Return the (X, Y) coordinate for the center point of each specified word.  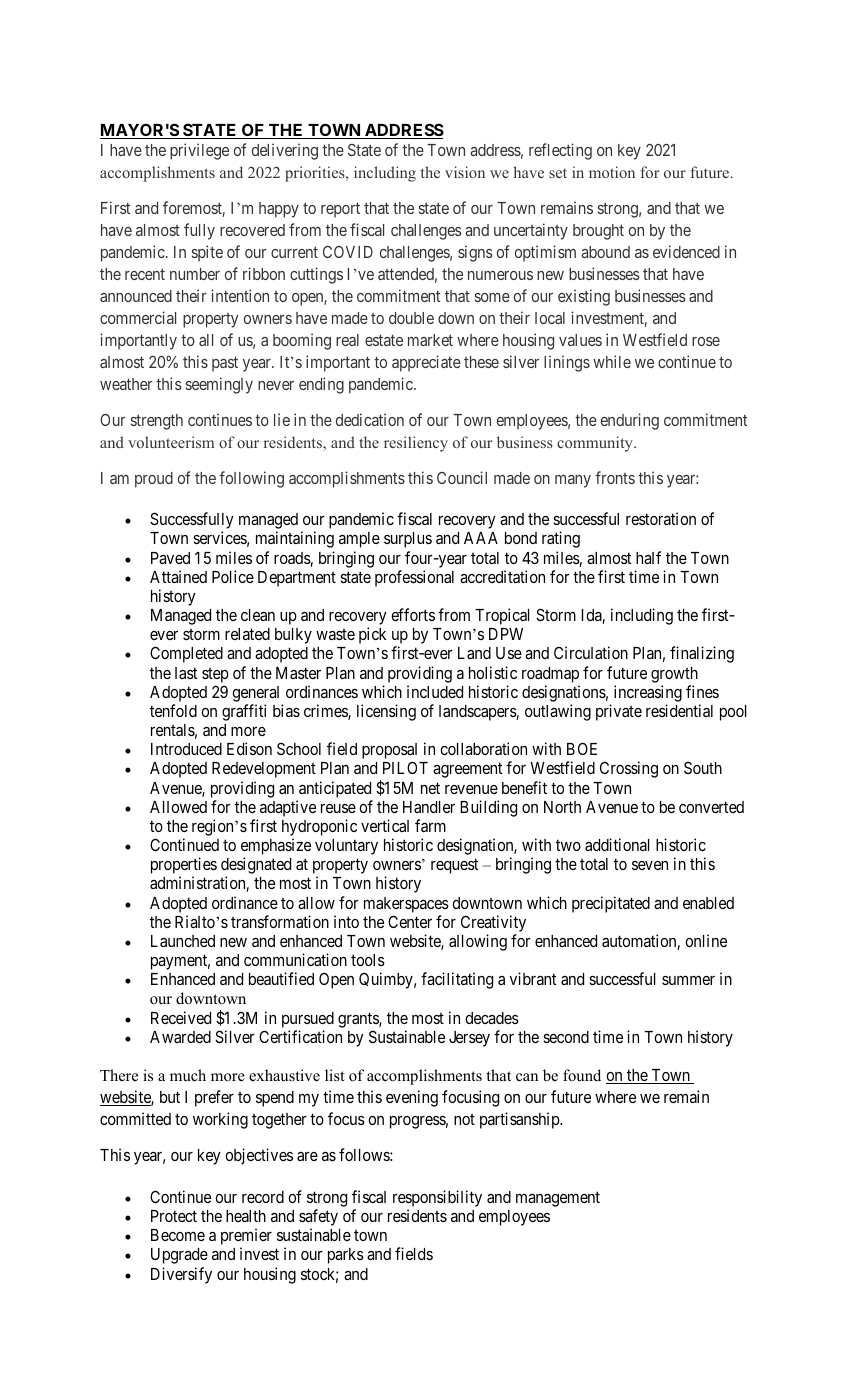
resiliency (416, 444)
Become (178, 1235)
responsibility (437, 1198)
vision (465, 172)
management (558, 1199)
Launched (183, 941)
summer (688, 980)
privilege (199, 151)
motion (612, 172)
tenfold (173, 710)
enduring (630, 421)
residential (679, 710)
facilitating (457, 980)
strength (157, 422)
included (435, 691)
